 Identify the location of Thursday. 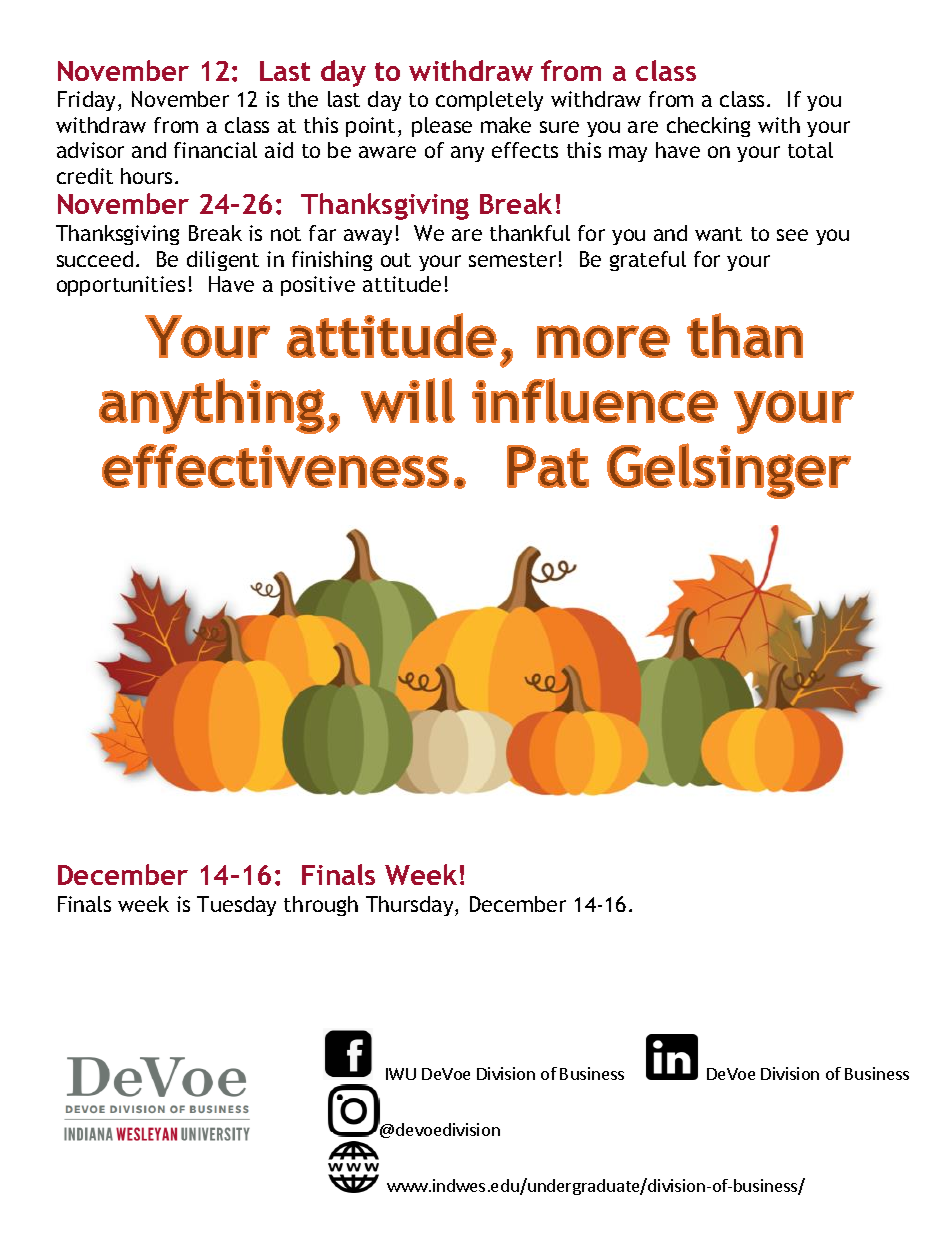
(411, 906).
